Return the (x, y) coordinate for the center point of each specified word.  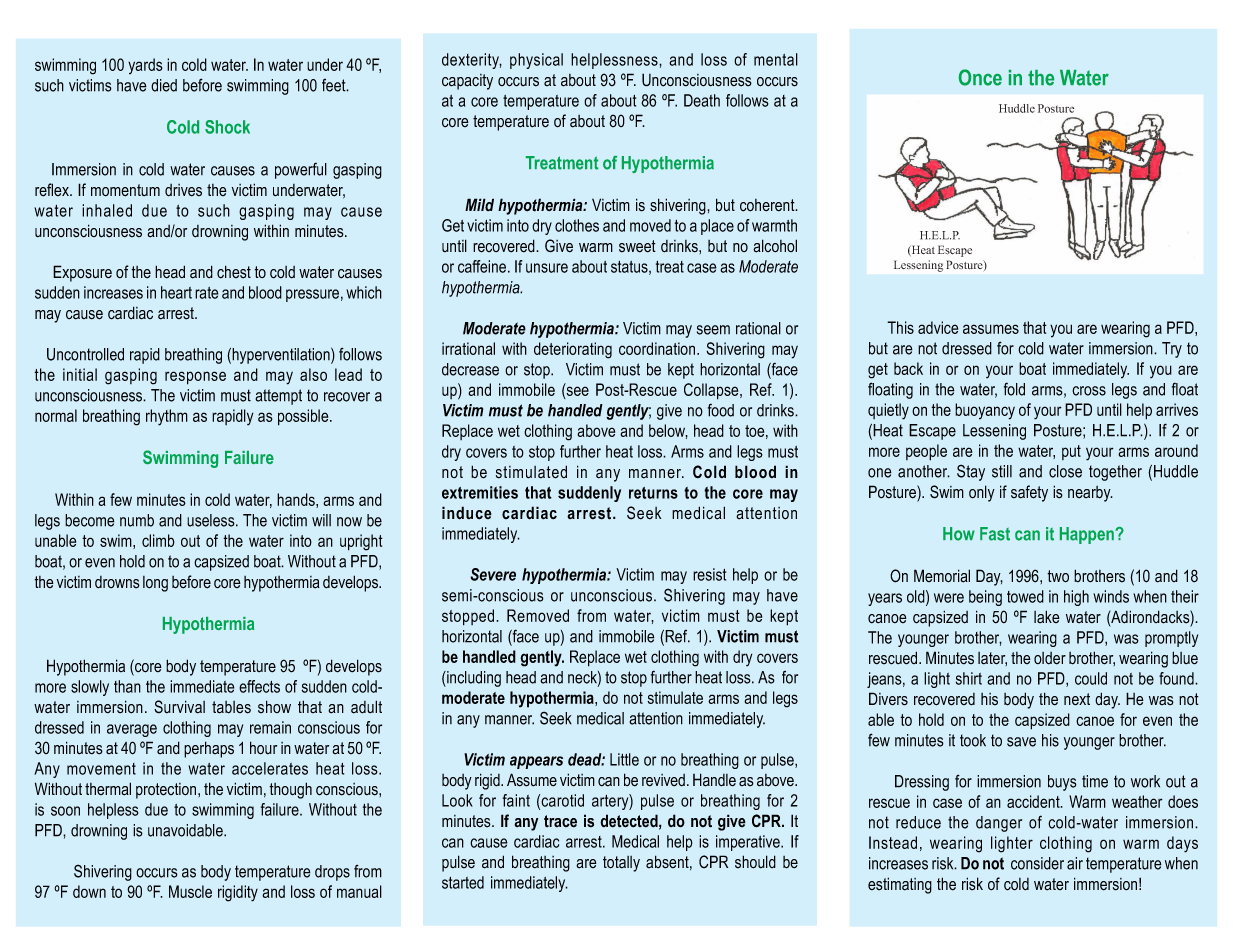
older (1050, 658)
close (1065, 471)
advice (938, 327)
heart (176, 292)
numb (137, 520)
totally (621, 864)
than (127, 686)
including (473, 679)
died (164, 85)
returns (653, 493)
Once (980, 77)
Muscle (190, 891)
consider (1037, 863)
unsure (547, 268)
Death (702, 100)
